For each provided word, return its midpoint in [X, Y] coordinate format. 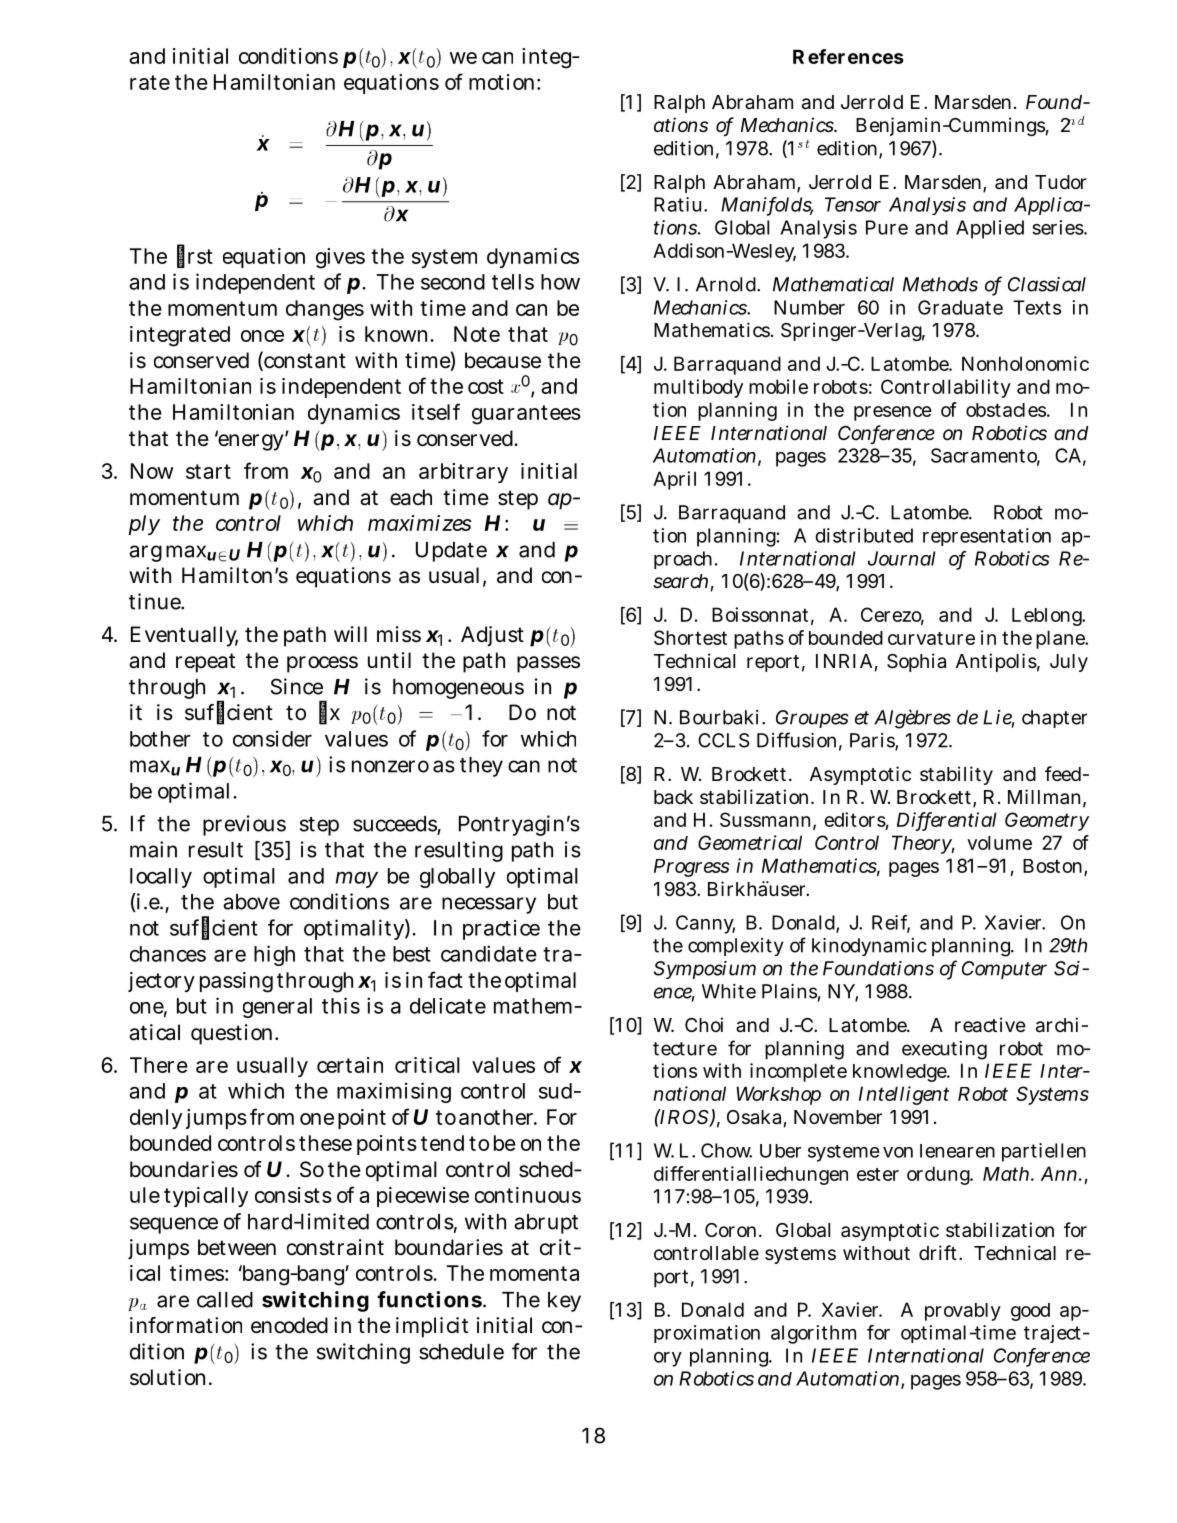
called [225, 1300]
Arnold [726, 284]
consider [272, 738]
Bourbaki [719, 717]
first [195, 256]
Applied [990, 229]
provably [963, 1312]
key [564, 1302]
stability [956, 775]
